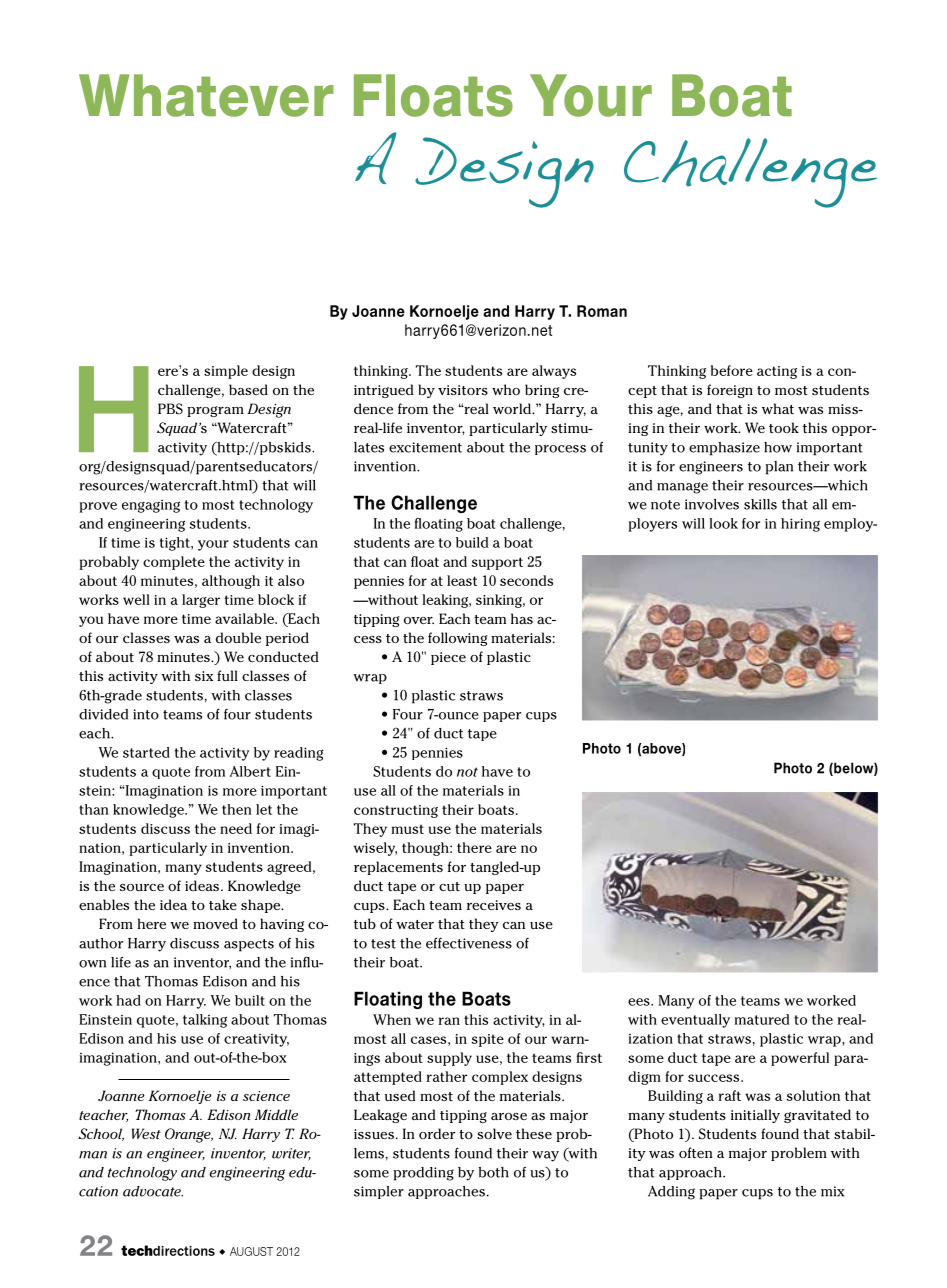 This page has height=1288, width=947. What do you see at coordinates (248, 389) in the page?
I see `based` at bounding box center [248, 389].
